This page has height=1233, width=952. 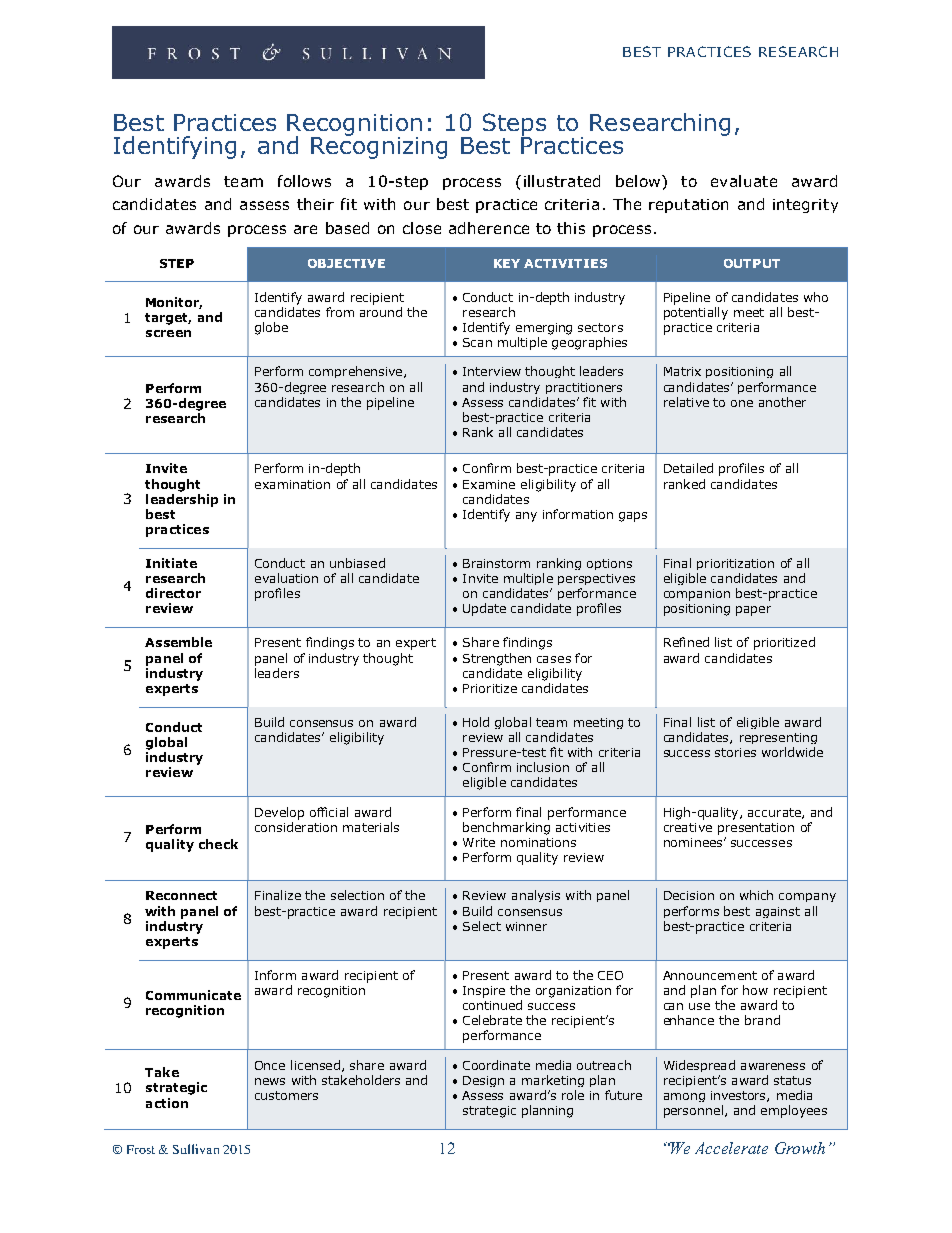 What do you see at coordinates (782, 402) in the page?
I see `another` at bounding box center [782, 402].
